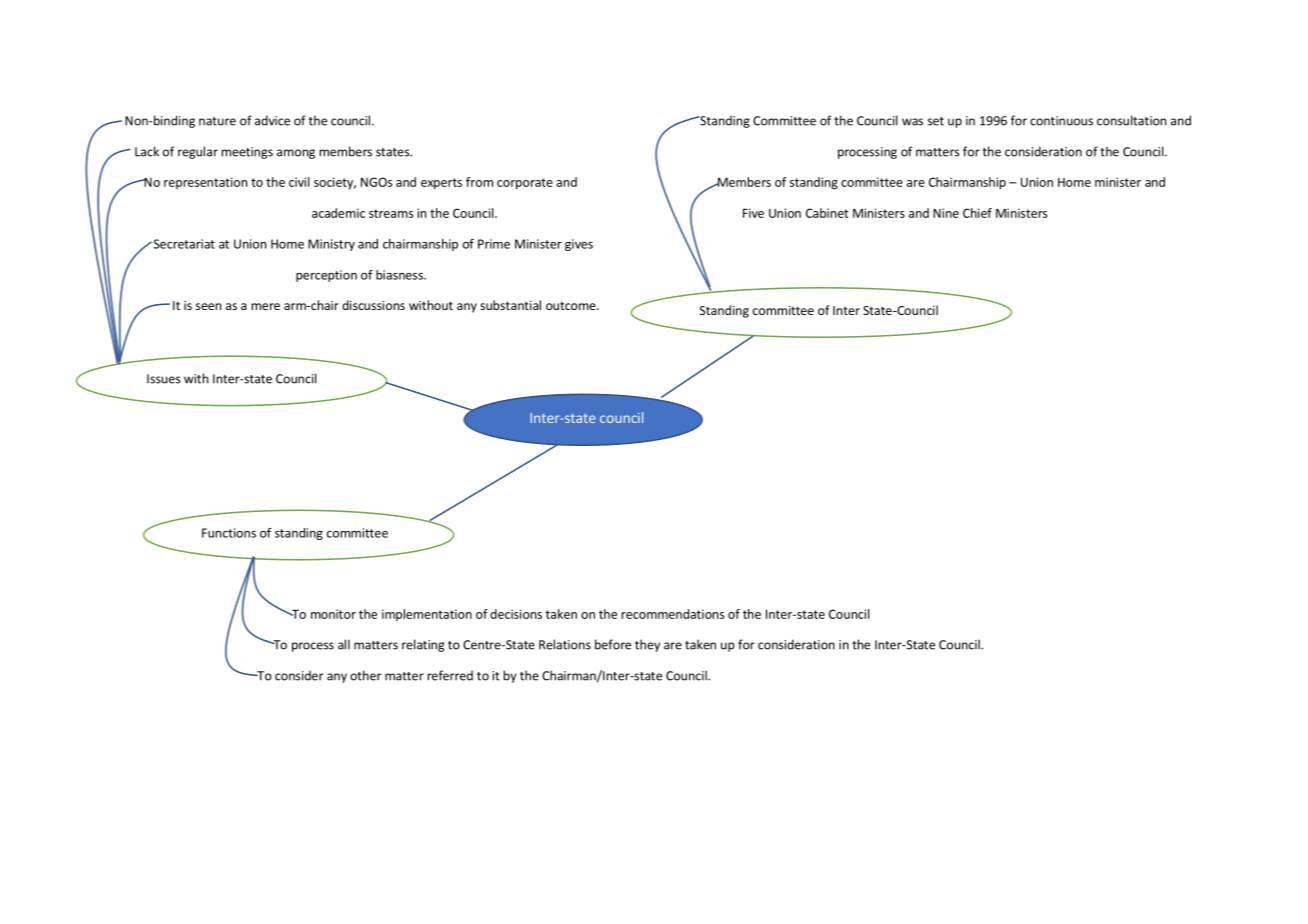 This image has width=1308, height=924. What do you see at coordinates (510, 305) in the image?
I see `substantial` at bounding box center [510, 305].
